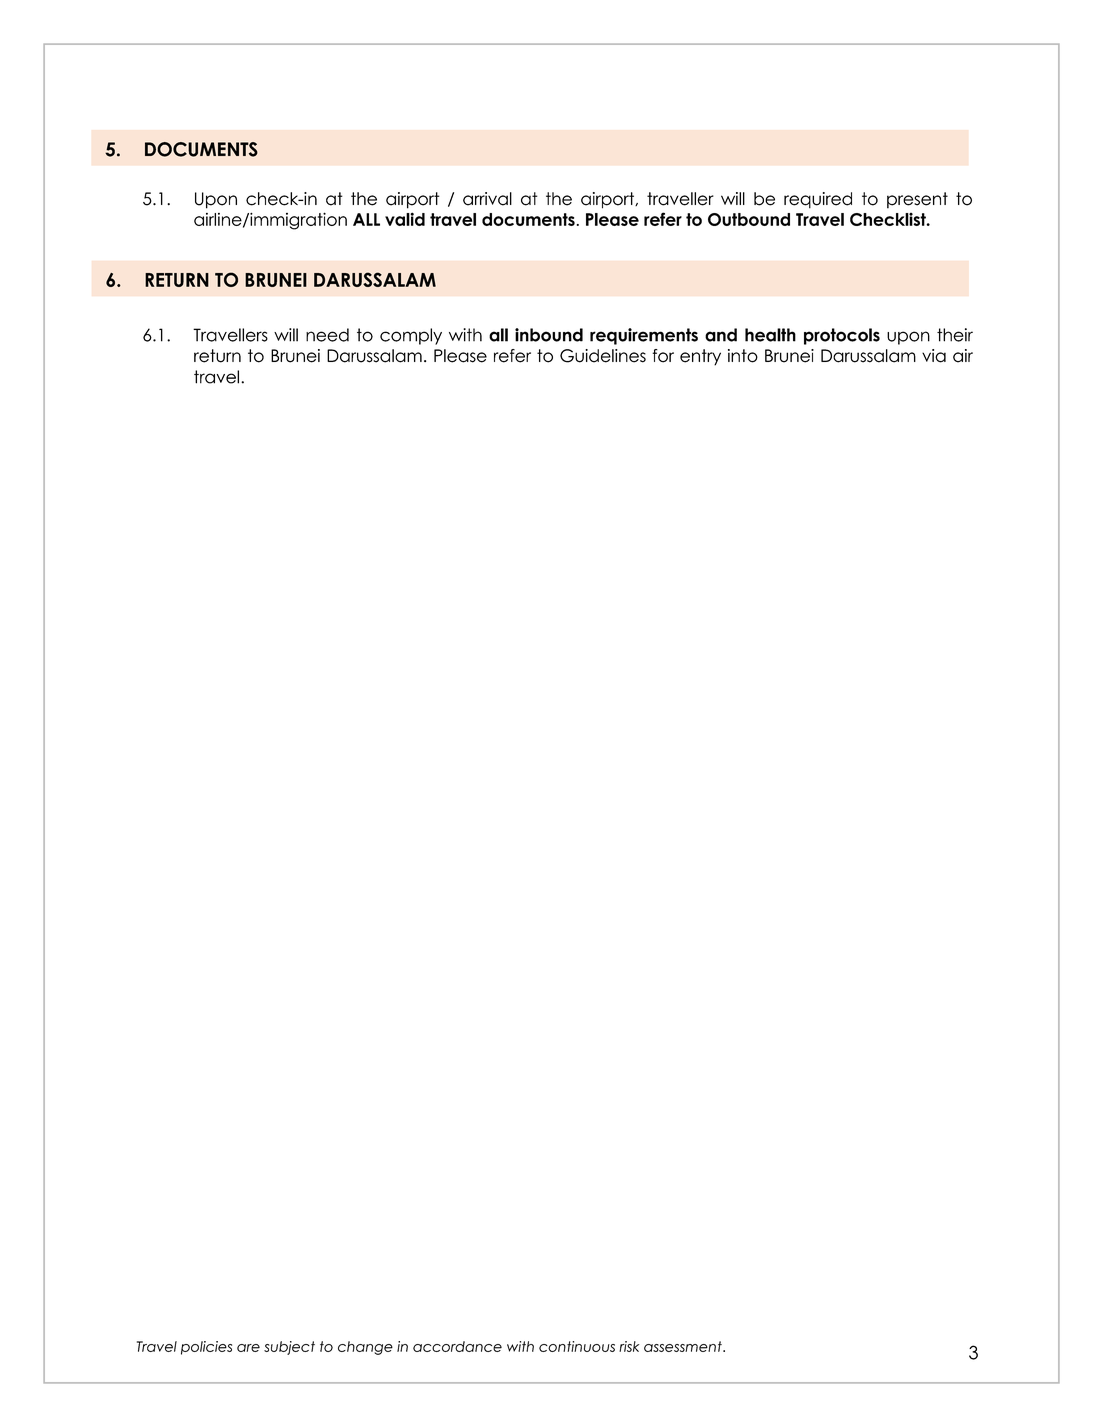 The image size is (1103, 1427). I want to click on Guidelines, so click(603, 356).
